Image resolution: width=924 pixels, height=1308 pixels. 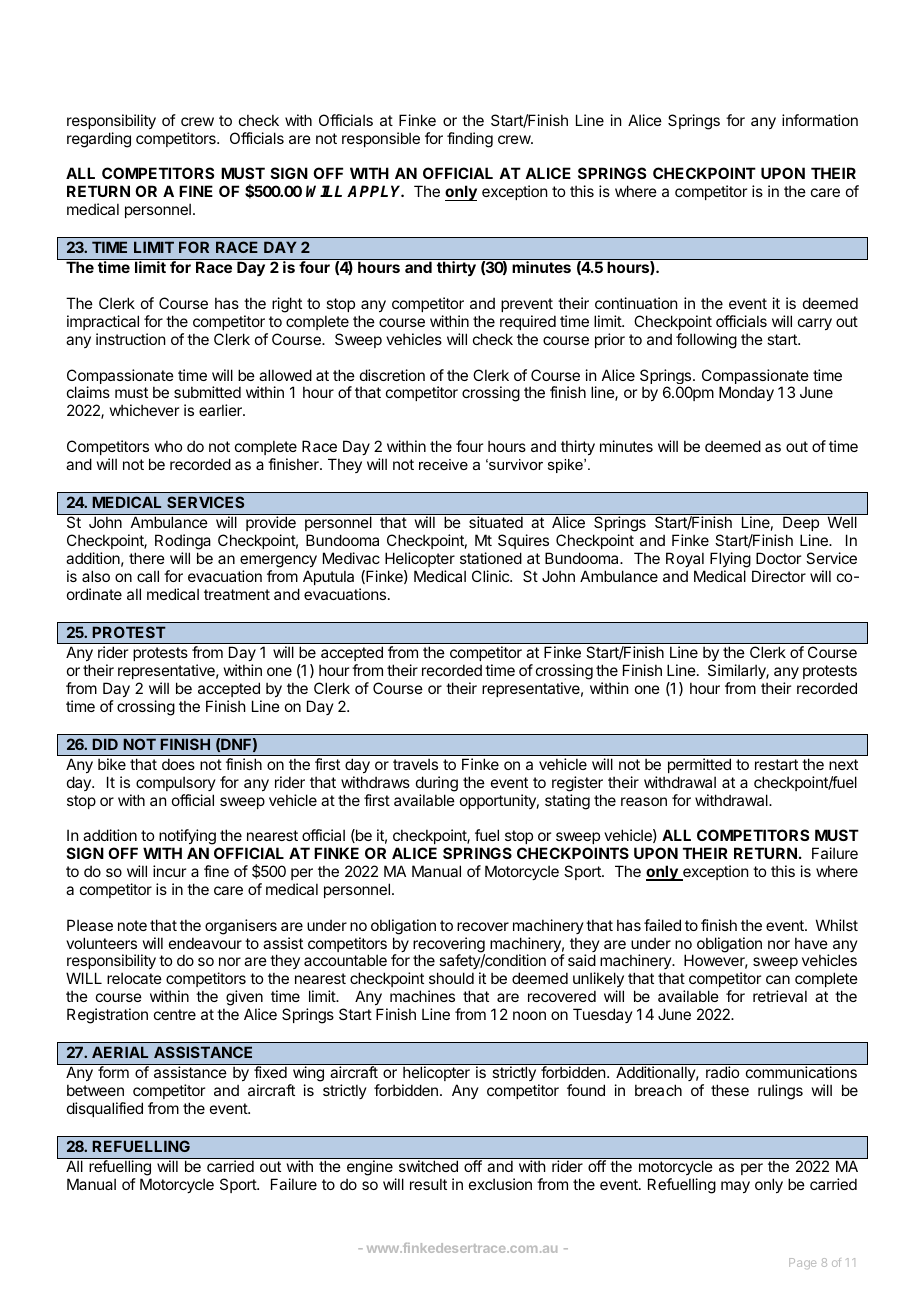 What do you see at coordinates (105, 1109) in the page?
I see `disqualified` at bounding box center [105, 1109].
